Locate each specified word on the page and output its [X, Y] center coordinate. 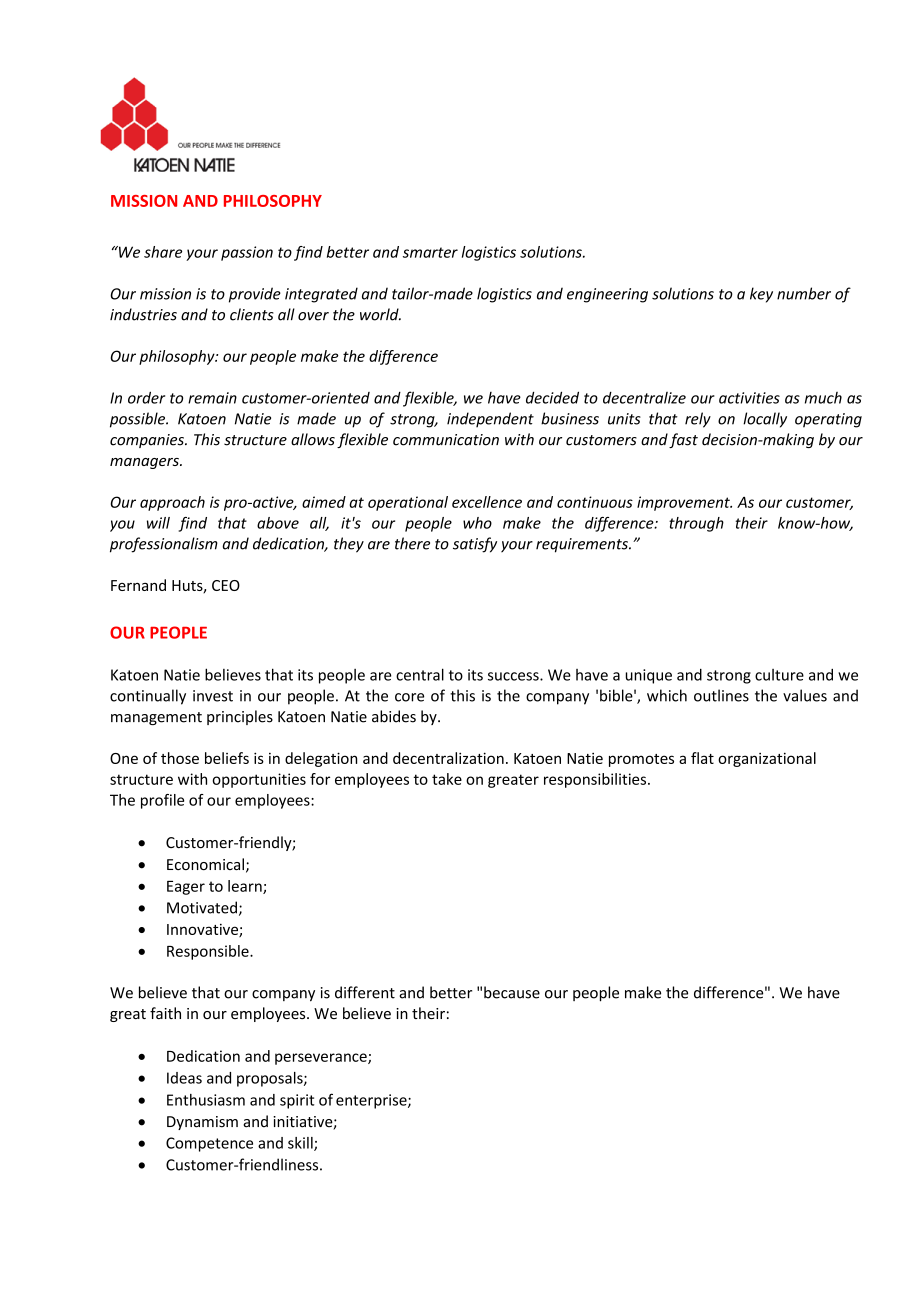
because [512, 992]
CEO [226, 585]
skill [301, 1144]
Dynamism [202, 1123]
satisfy [475, 545]
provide [255, 295]
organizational [767, 759]
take [447, 779]
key [761, 295]
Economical [205, 864]
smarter [430, 252]
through [696, 524]
